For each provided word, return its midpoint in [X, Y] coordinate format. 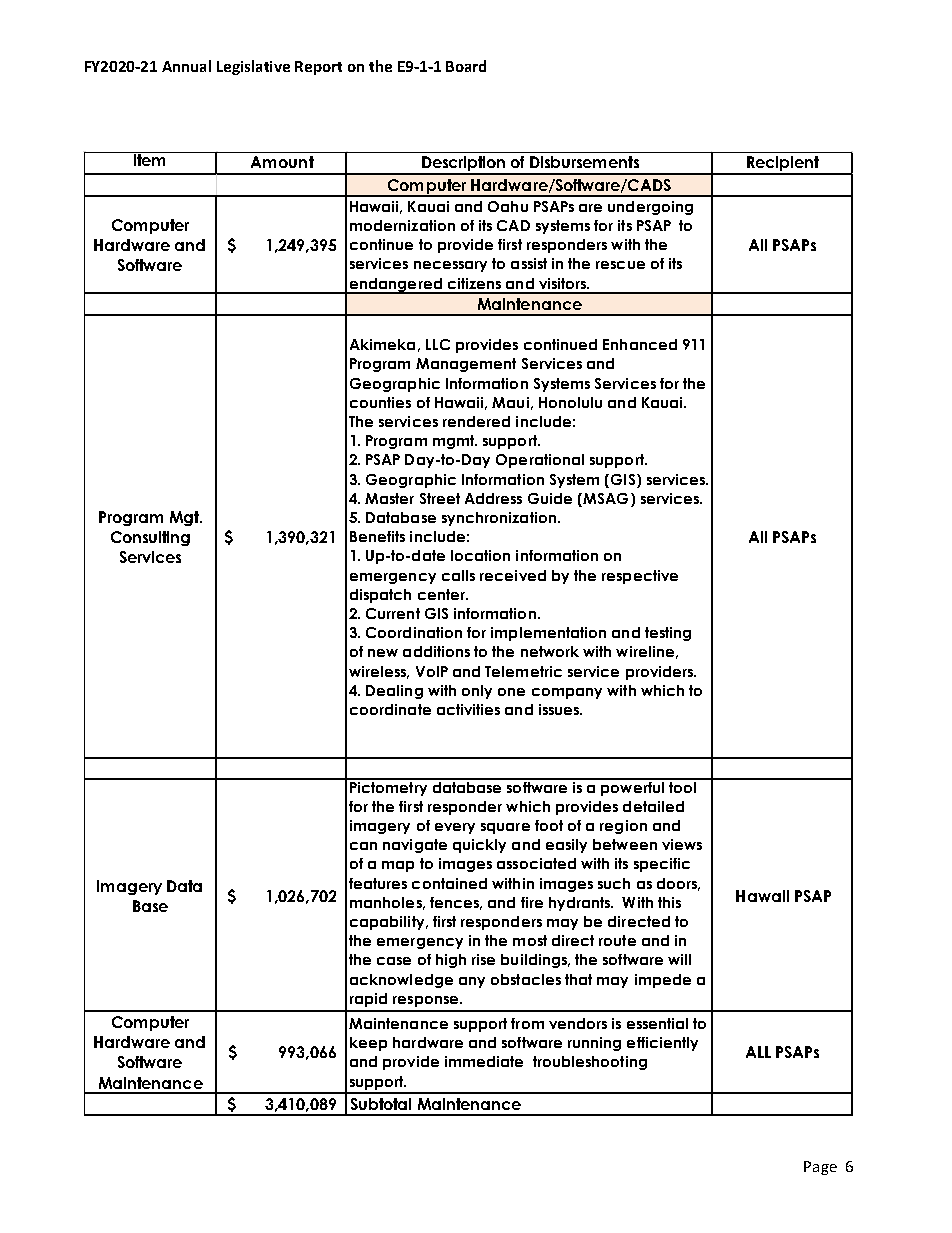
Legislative [253, 67]
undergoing [650, 208]
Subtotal [381, 1104]
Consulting [150, 538]
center [443, 594]
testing [668, 634]
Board [466, 66]
